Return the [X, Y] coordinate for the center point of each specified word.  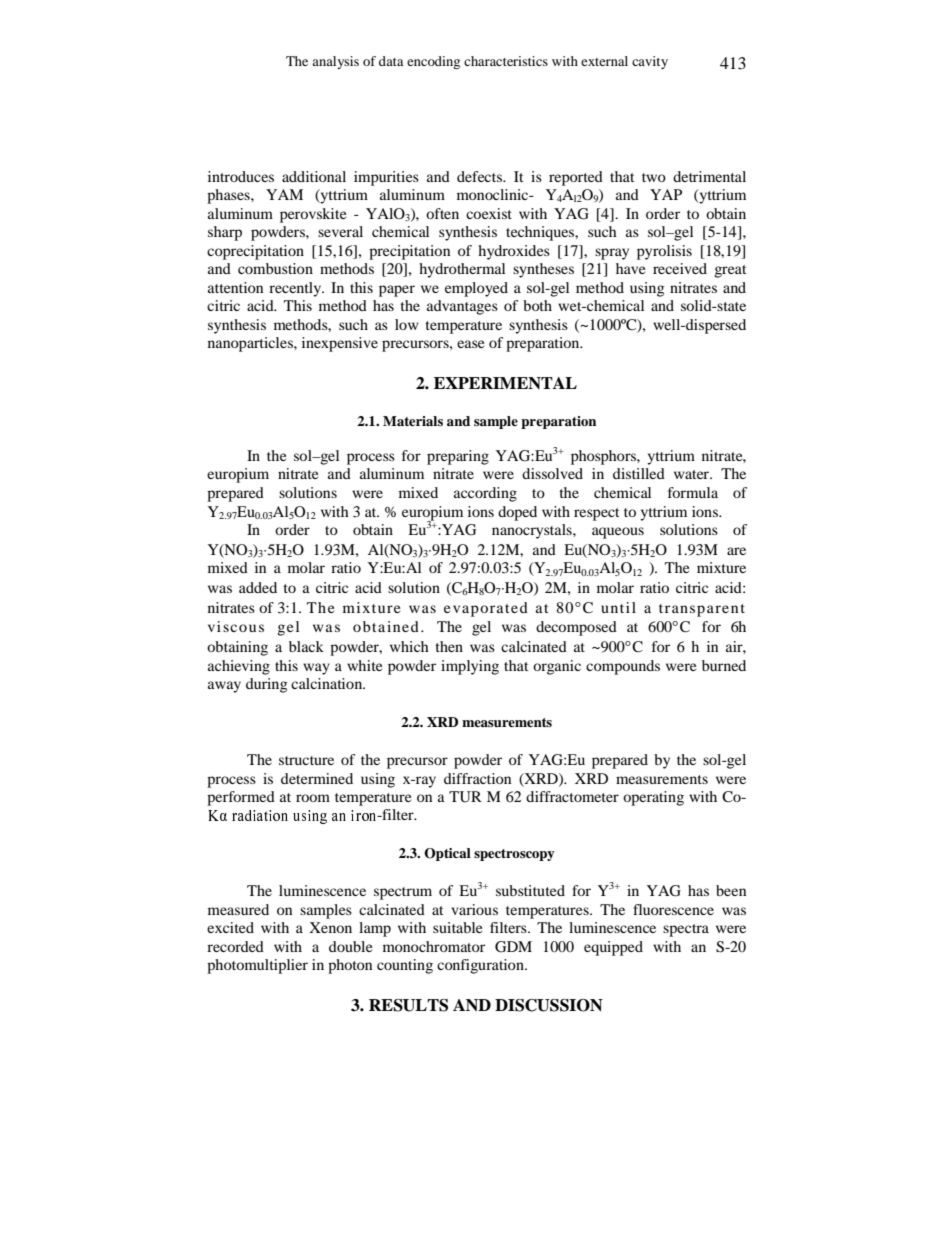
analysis [335, 62]
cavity [650, 62]
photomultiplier [257, 966]
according [485, 494]
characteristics [506, 61]
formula [693, 492]
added [258, 587]
